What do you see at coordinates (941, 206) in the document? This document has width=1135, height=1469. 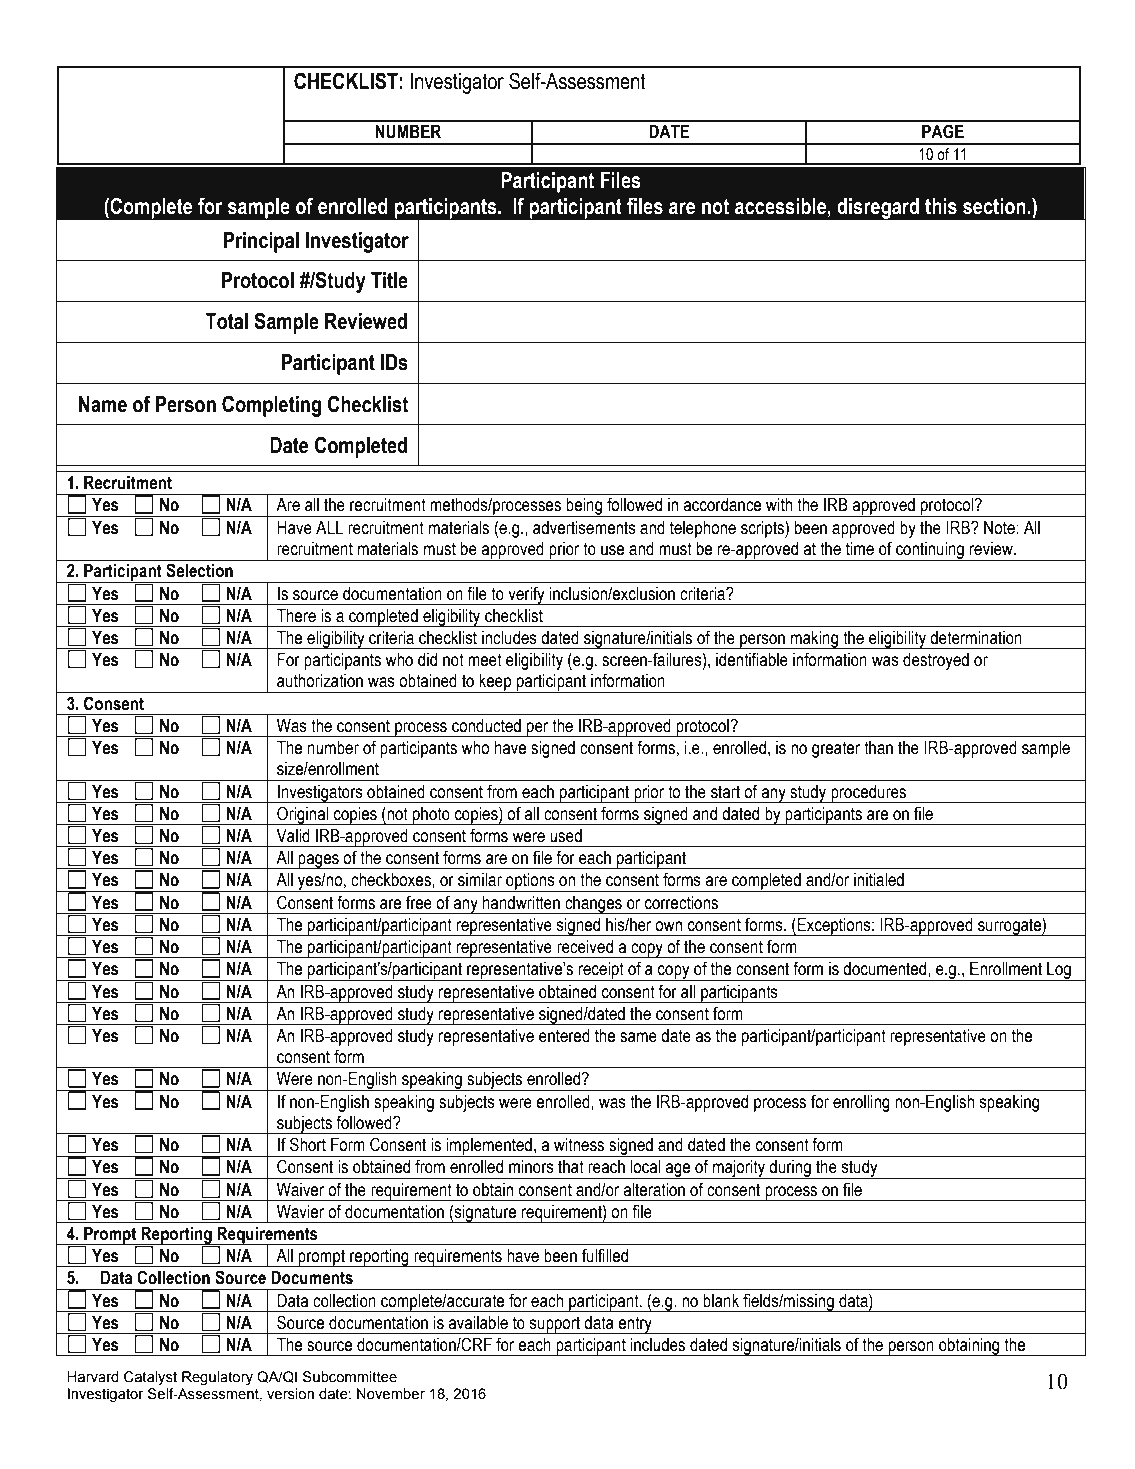 I see `this` at bounding box center [941, 206].
